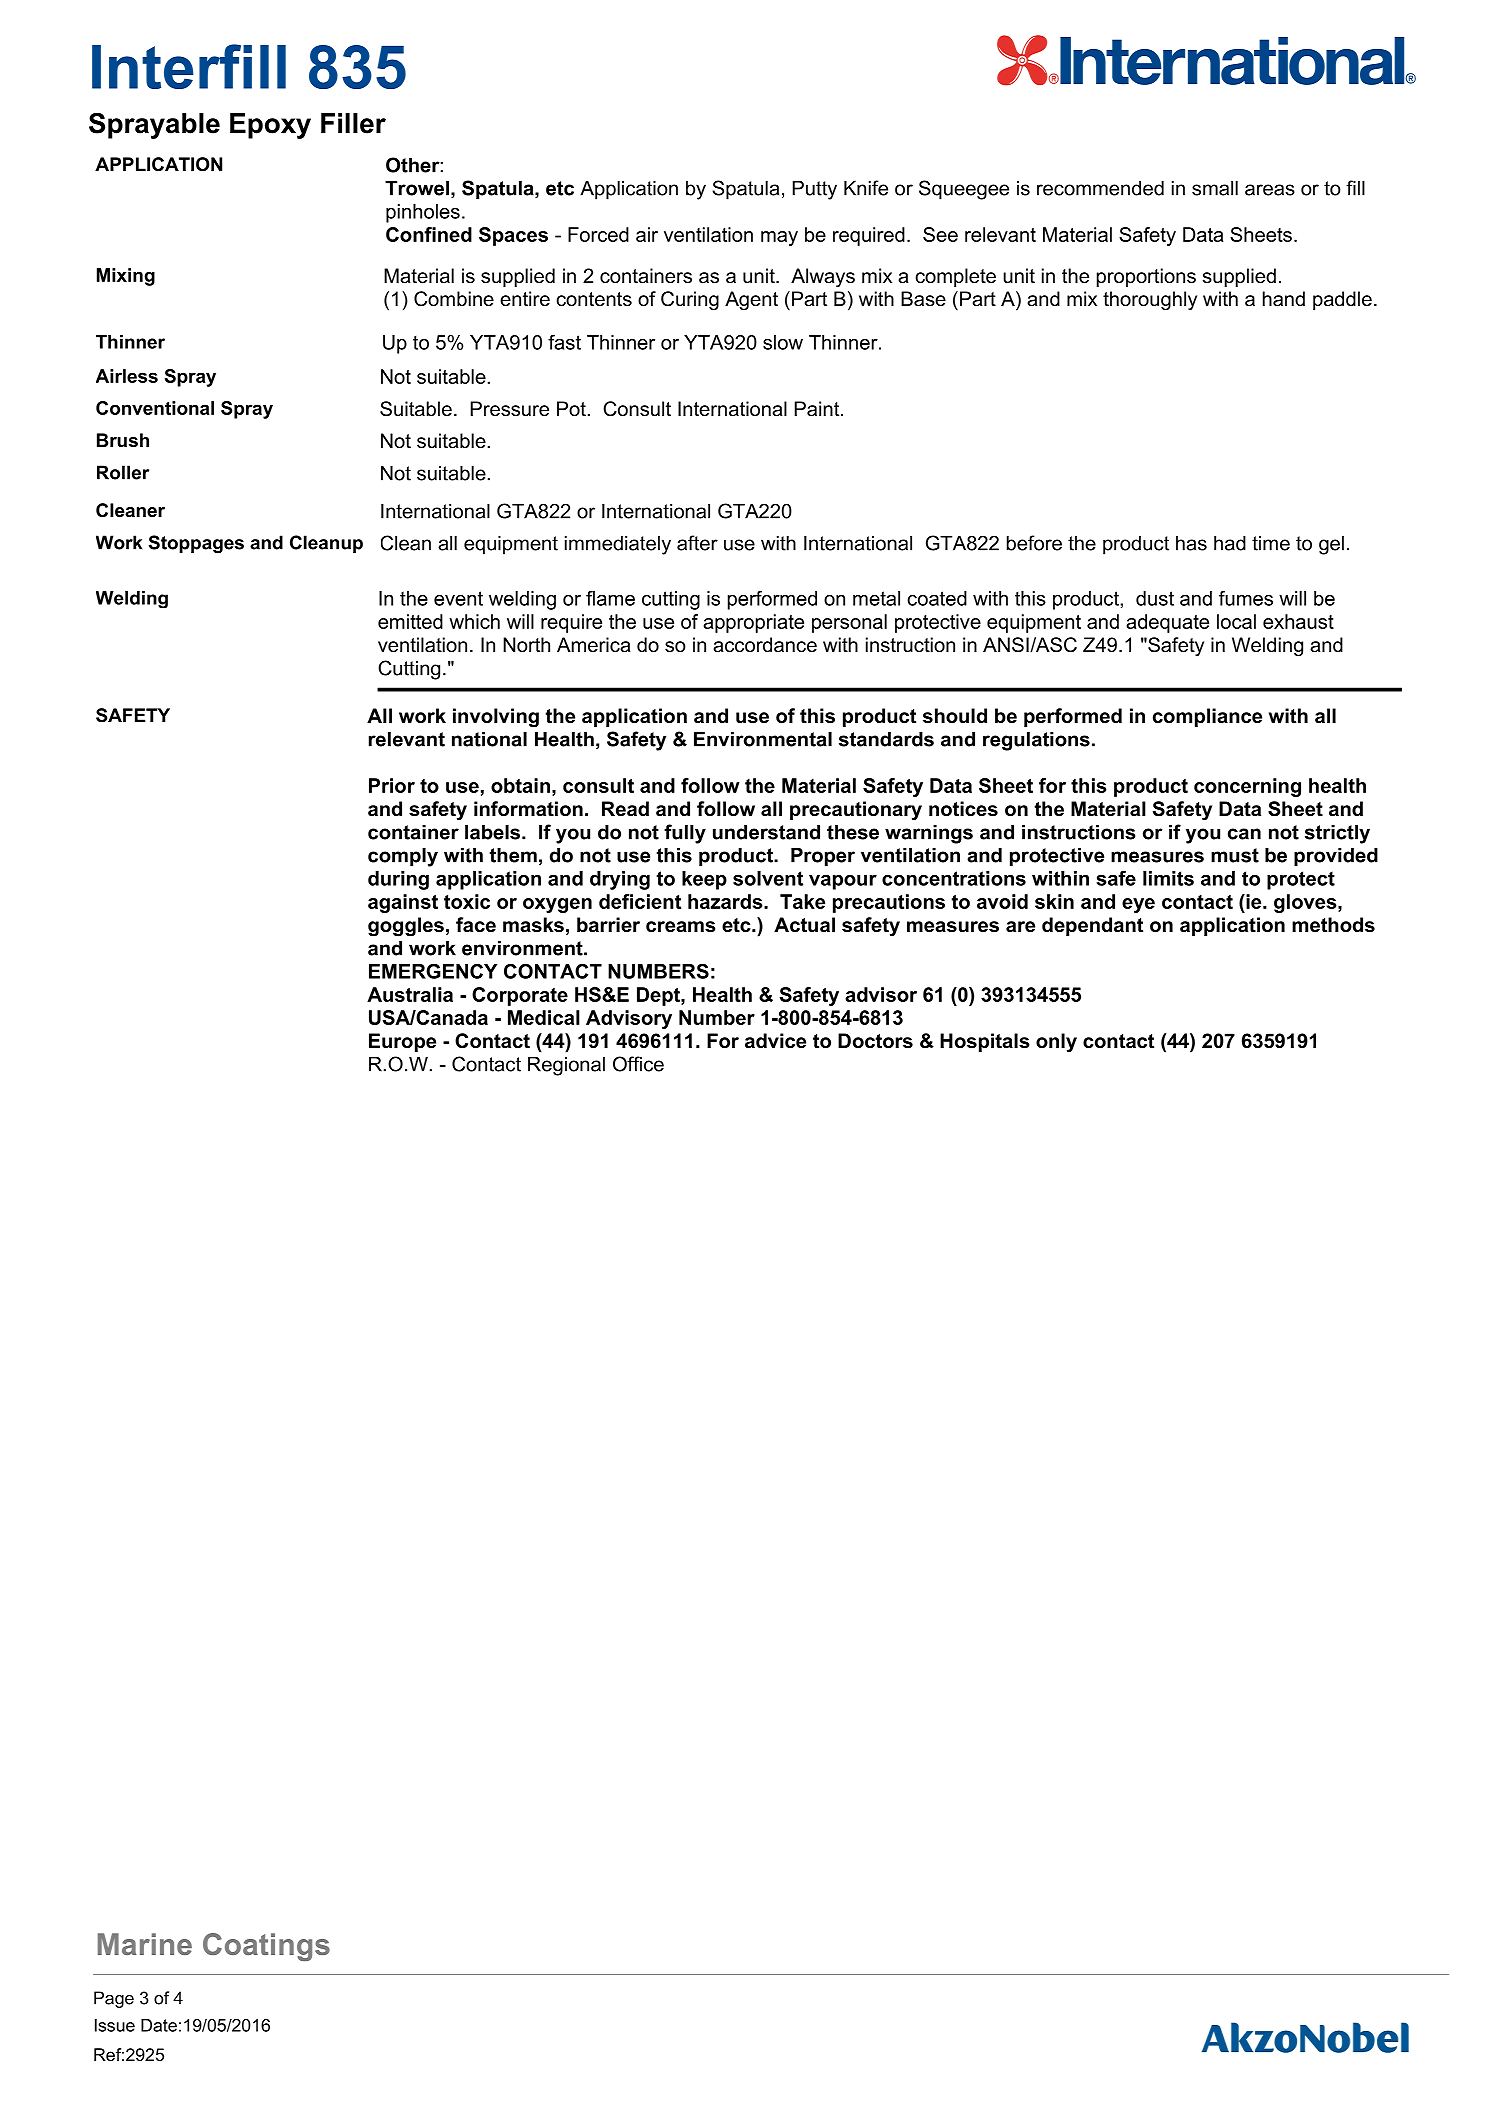  What do you see at coordinates (775, 1041) in the screenshot?
I see `advice` at bounding box center [775, 1041].
